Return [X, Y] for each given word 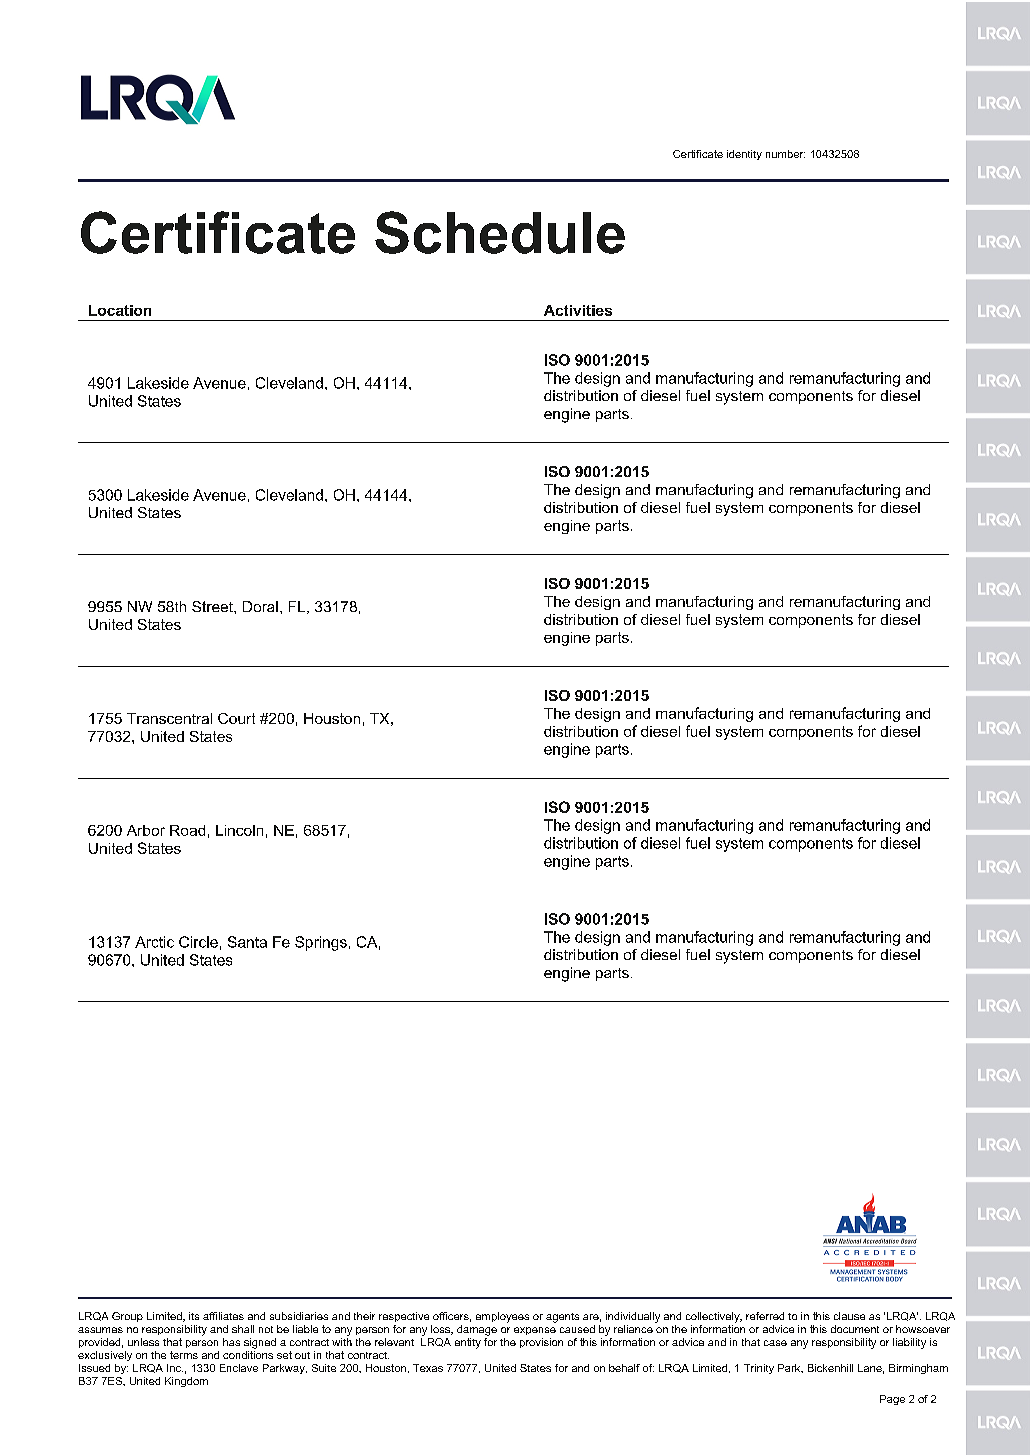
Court [236, 718]
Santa [247, 942]
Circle [198, 942]
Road [187, 830]
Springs [321, 943]
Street [213, 606]
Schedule [500, 232]
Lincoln [239, 830]
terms [184, 1355]
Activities [578, 310]
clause [849, 1316]
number [785, 154]
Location [120, 310]
